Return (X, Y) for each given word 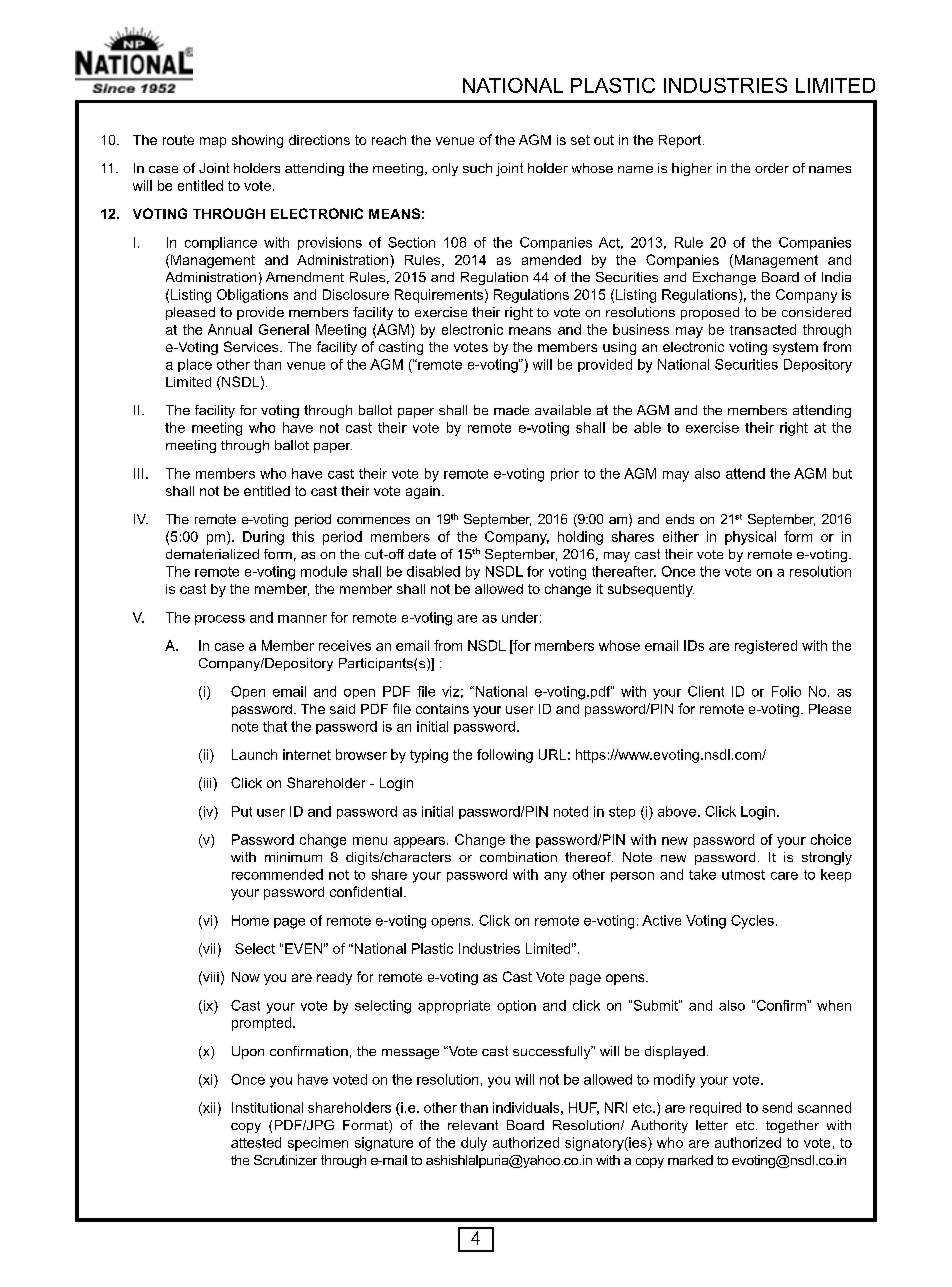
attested (256, 1142)
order (772, 168)
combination (518, 857)
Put (242, 811)
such (477, 168)
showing (257, 141)
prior (565, 474)
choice (831, 839)
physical (750, 538)
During (263, 538)
